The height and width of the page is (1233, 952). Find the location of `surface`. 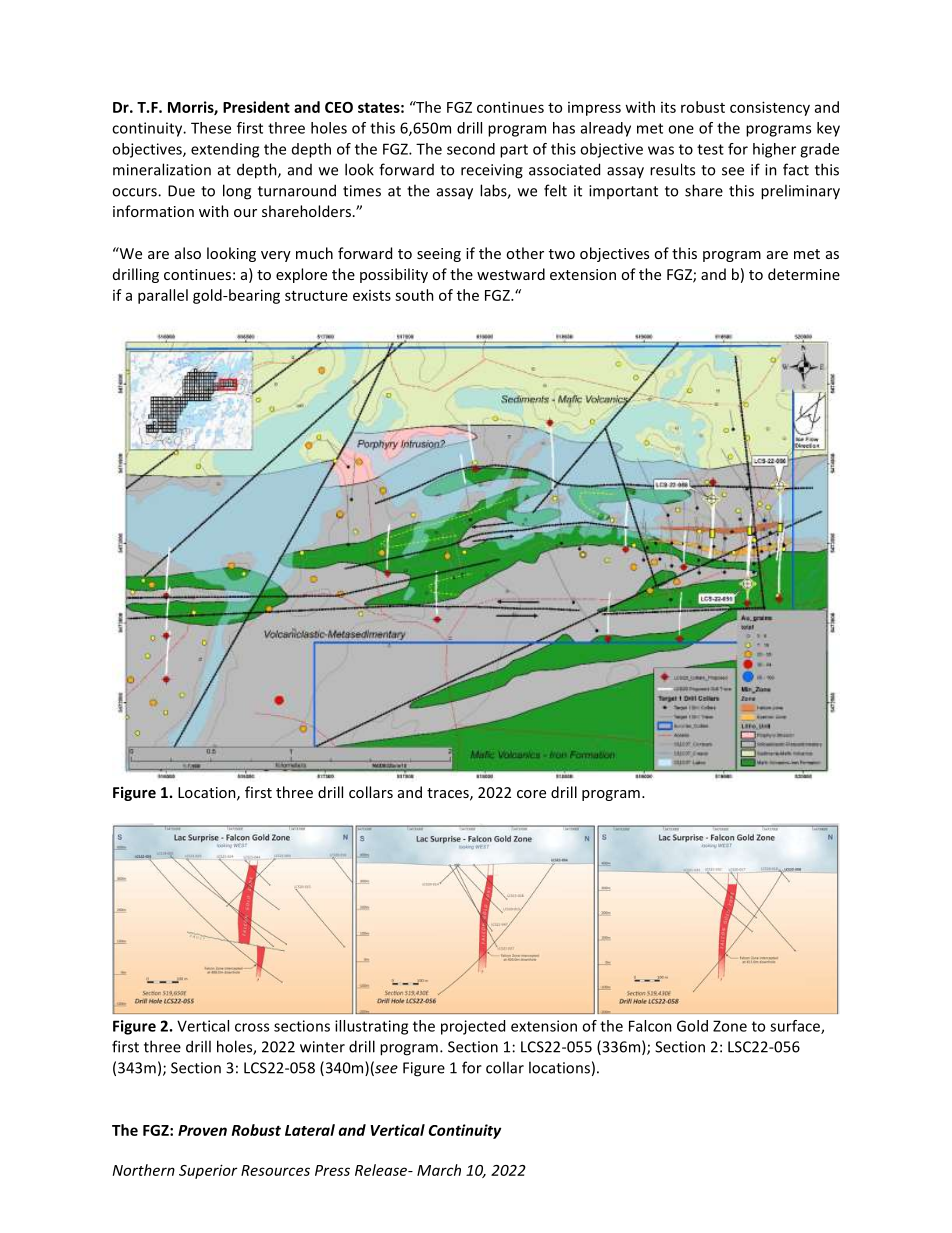

surface is located at coordinates (796, 1027).
